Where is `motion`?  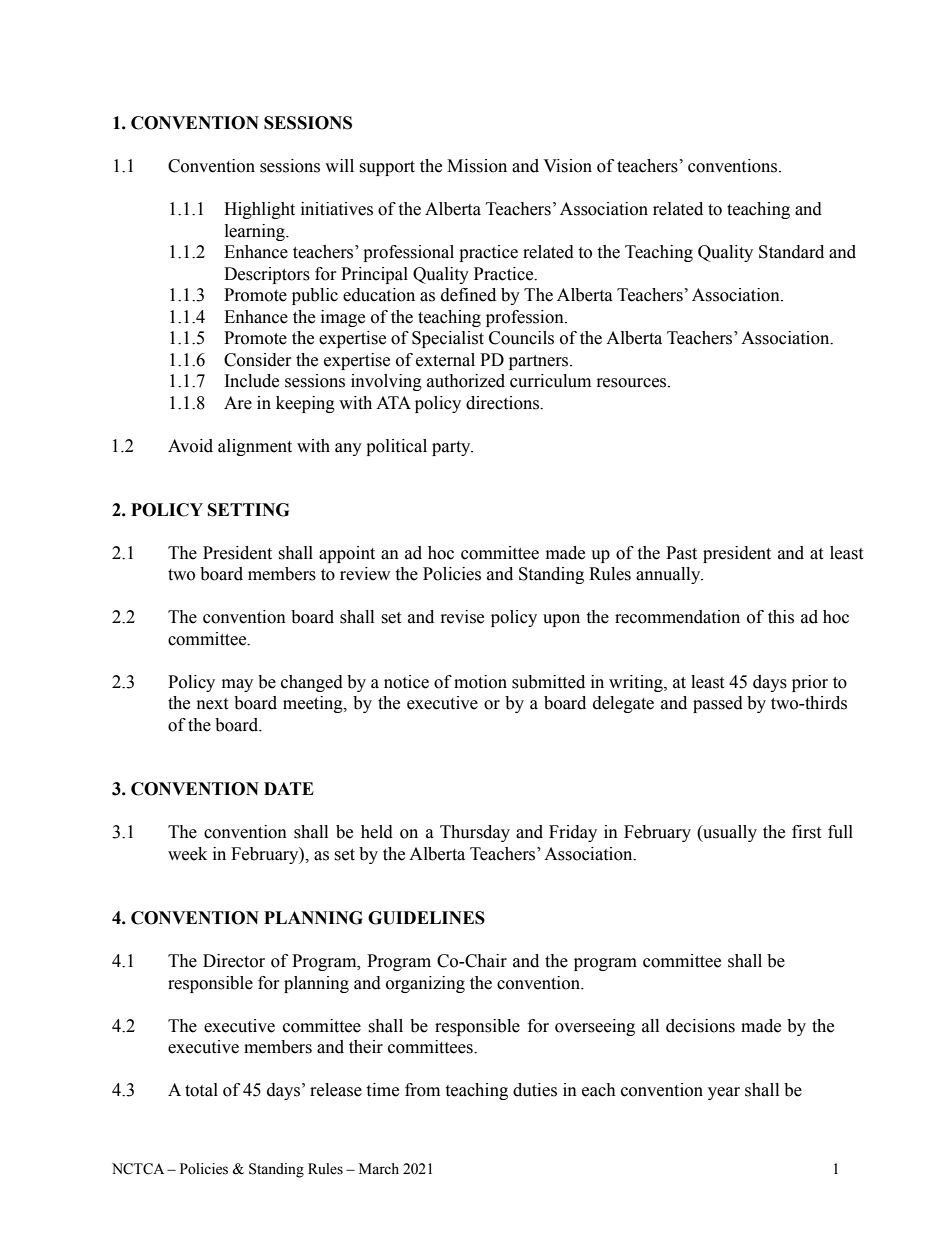
motion is located at coordinates (480, 682).
